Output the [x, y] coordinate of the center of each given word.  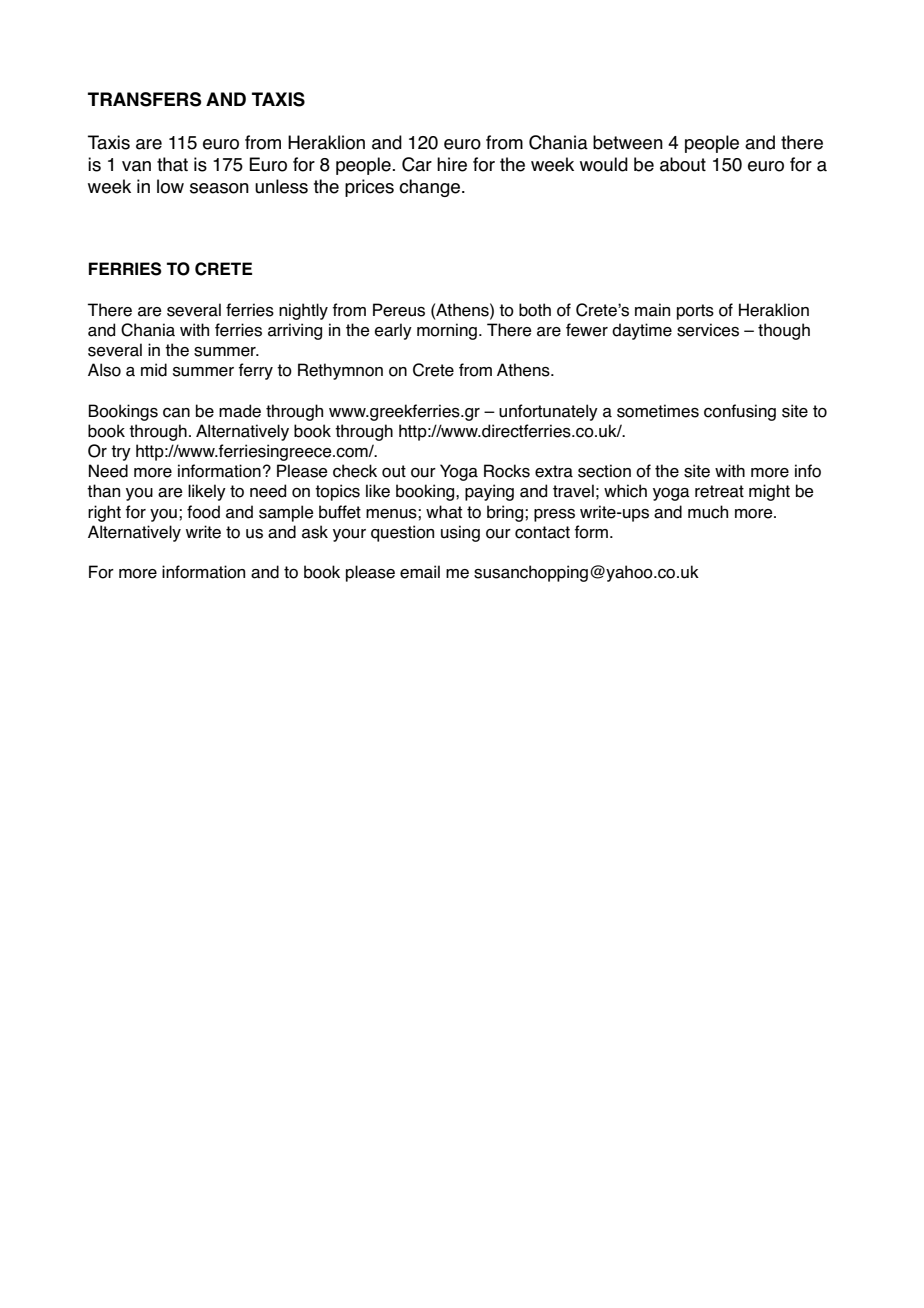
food [203, 512]
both [535, 310]
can [176, 412]
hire [452, 164]
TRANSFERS [144, 99]
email [420, 572]
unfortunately [548, 412]
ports [695, 312]
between [628, 142]
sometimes [658, 411]
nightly [303, 311]
